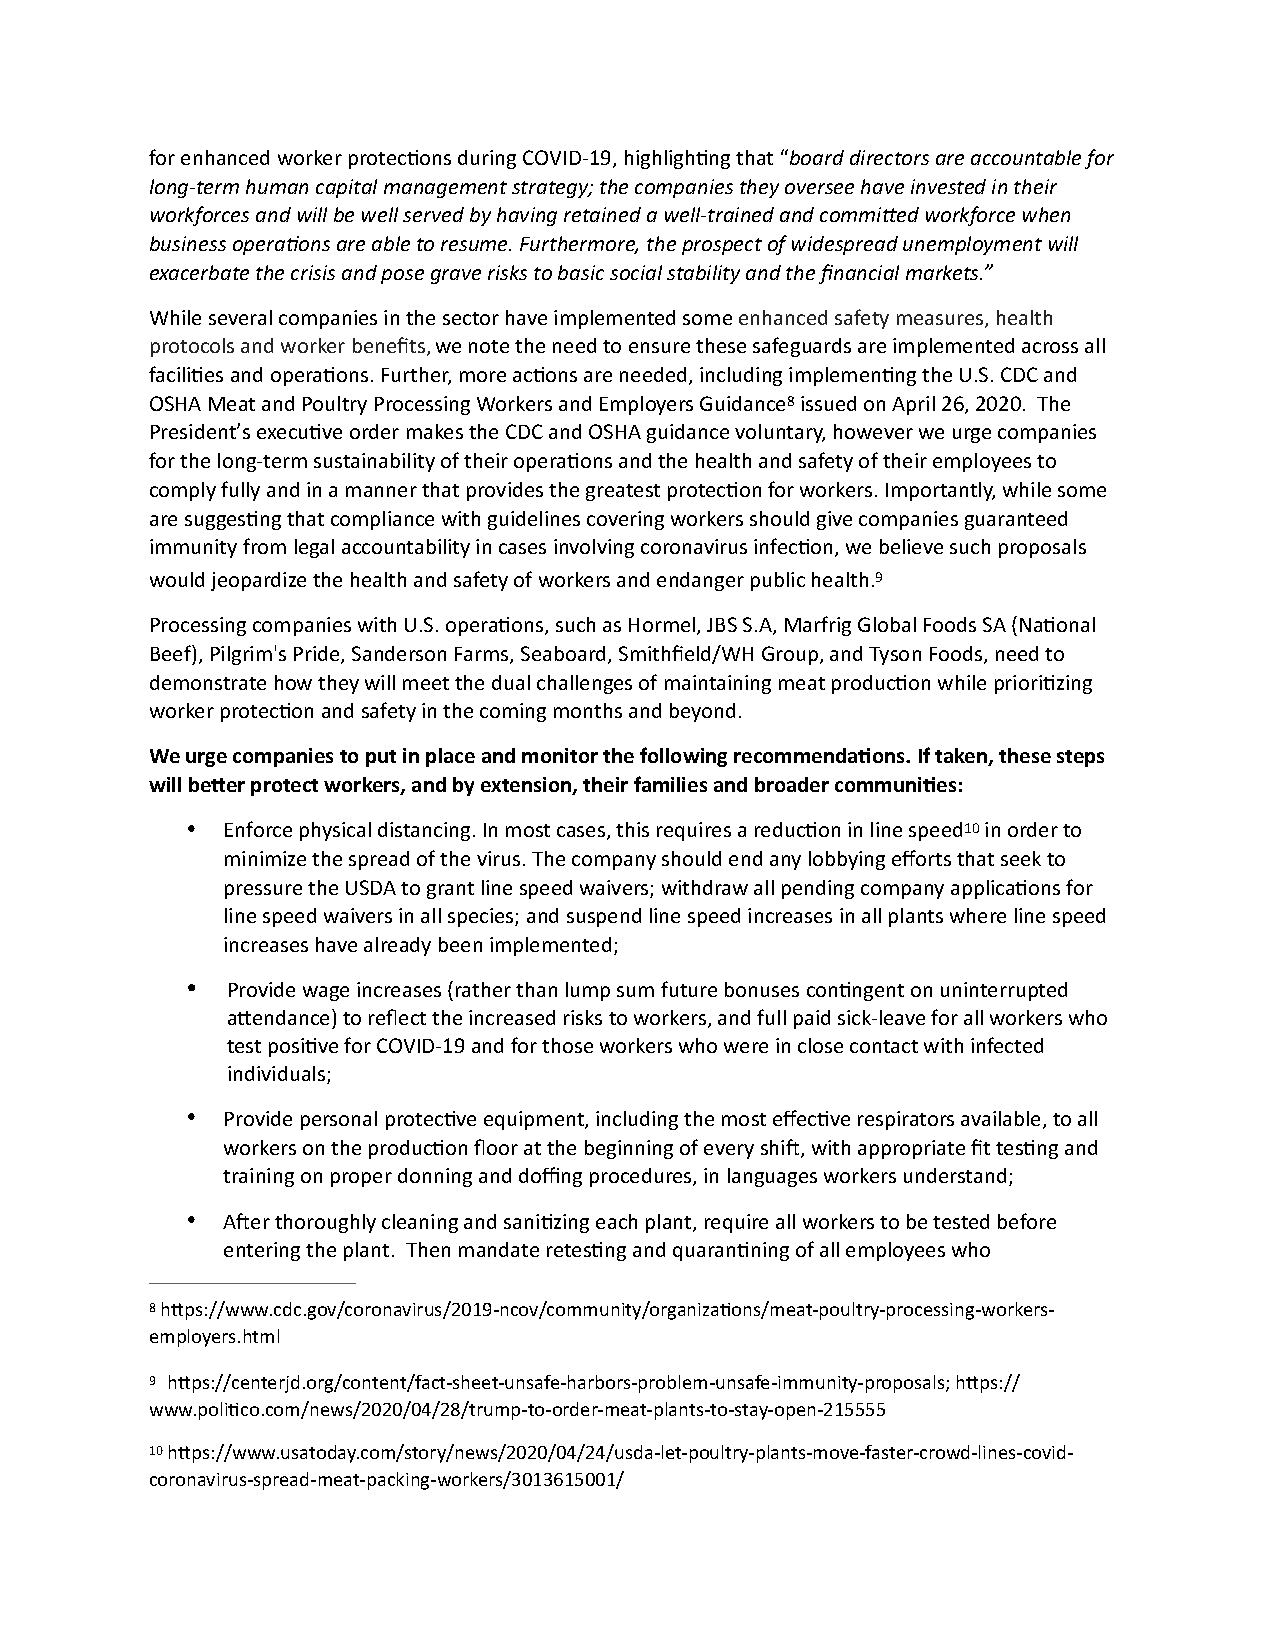 This document has height=1641, width=1268. I want to click on retained, so click(602, 214).
